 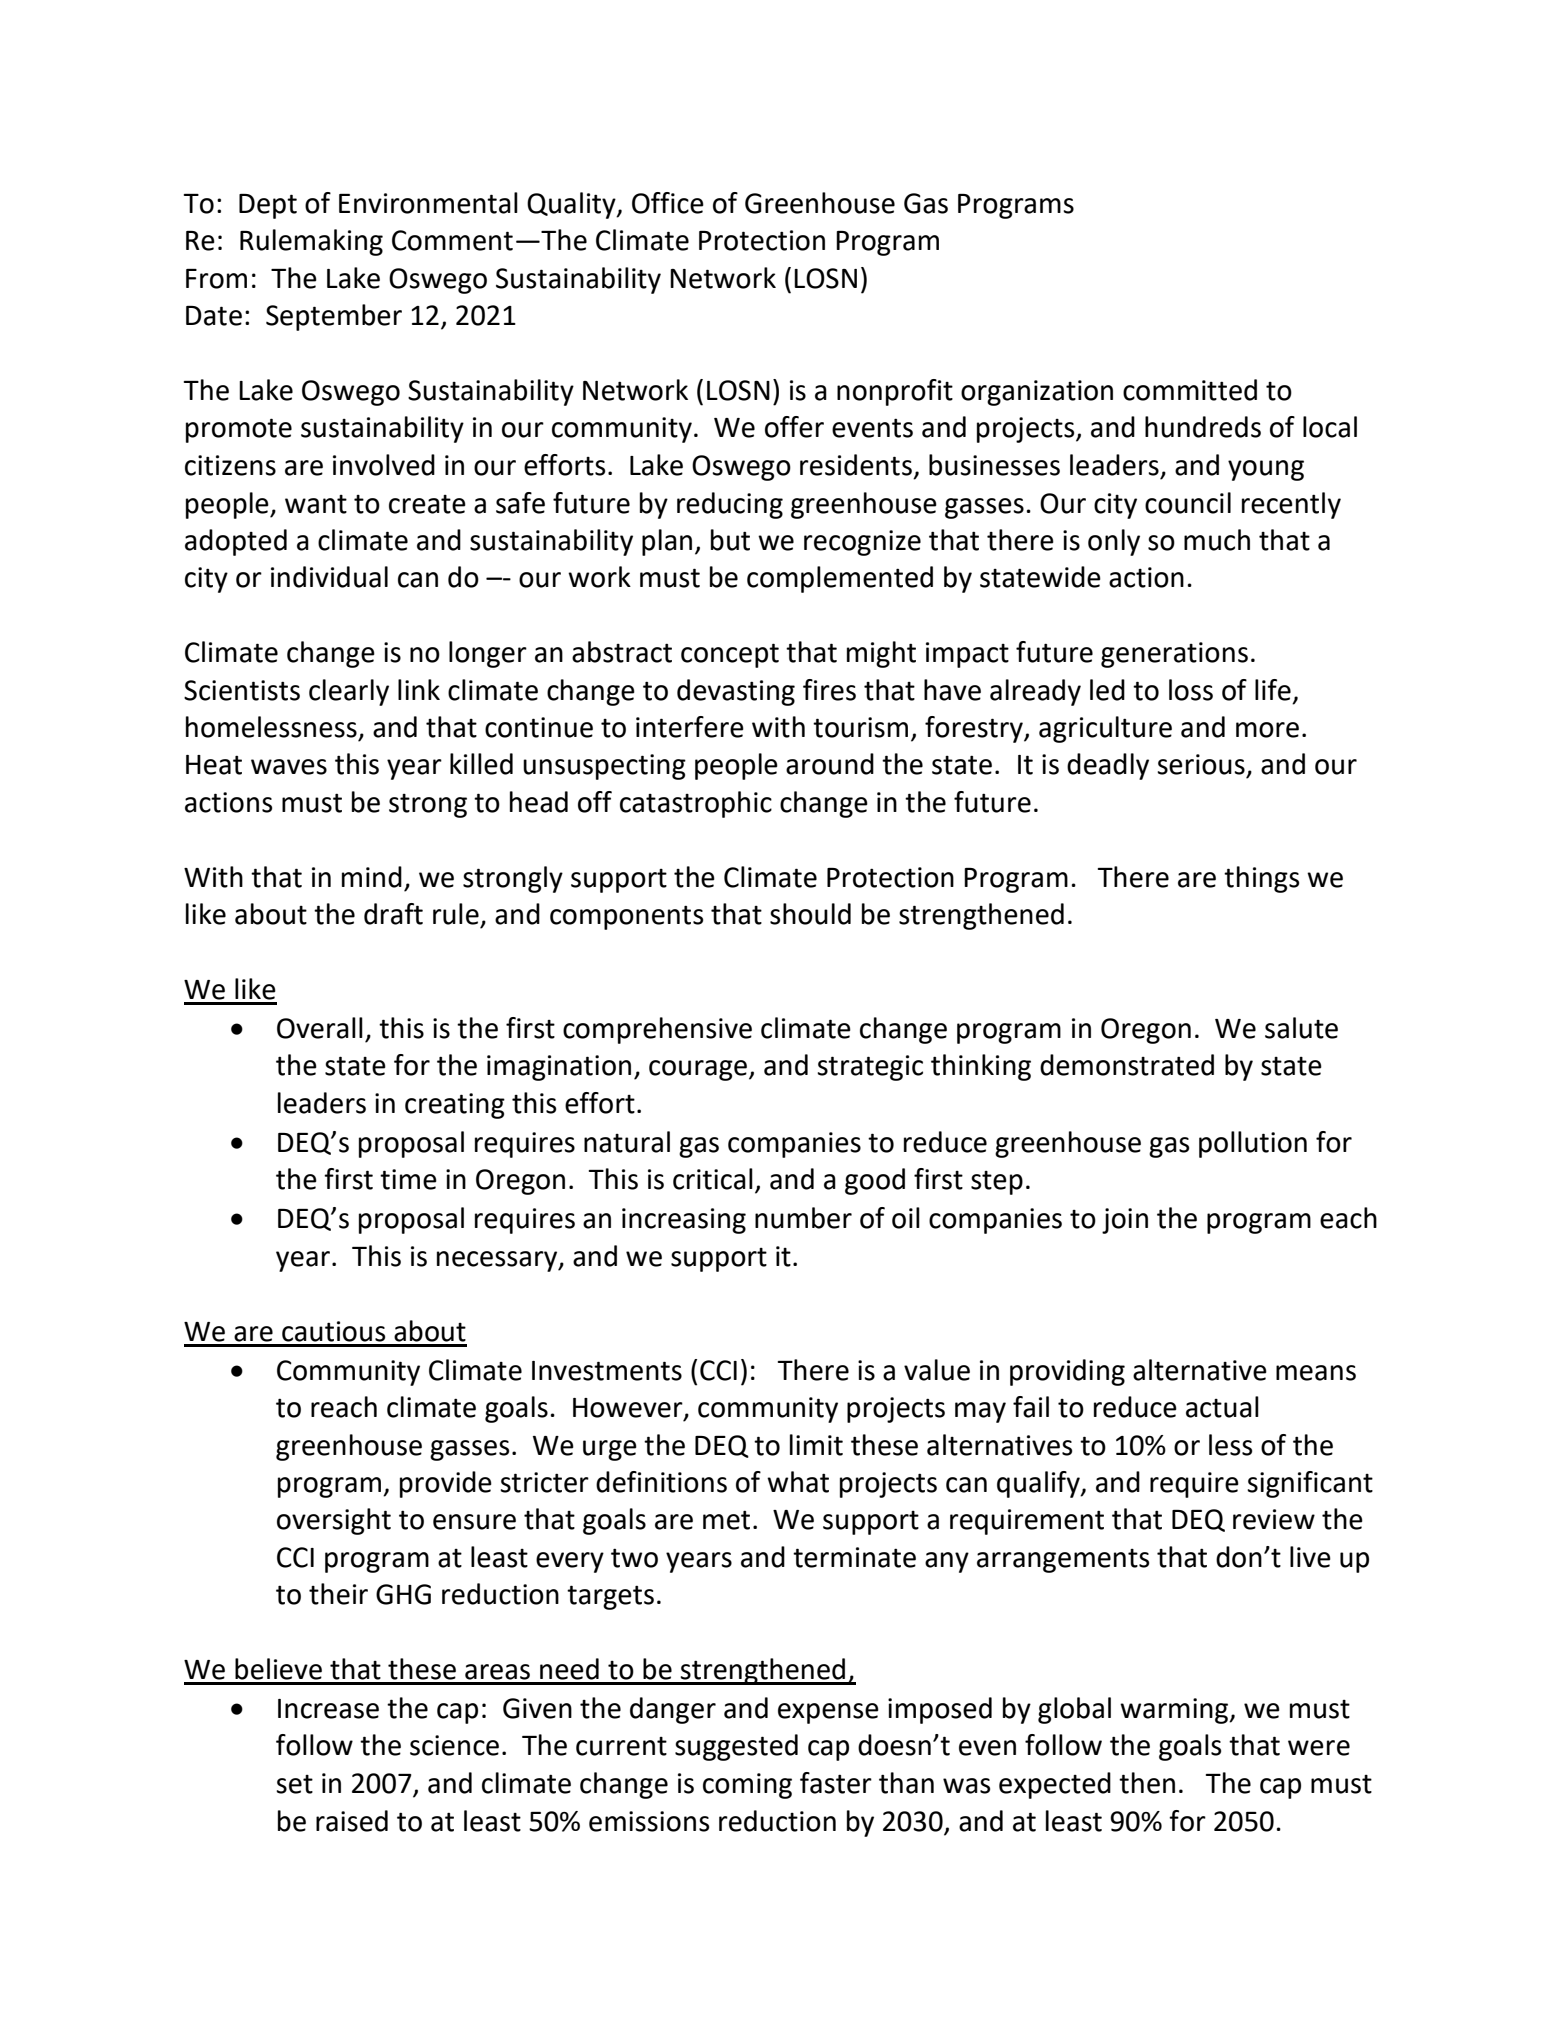 I want to click on committed, so click(x=1190, y=390).
